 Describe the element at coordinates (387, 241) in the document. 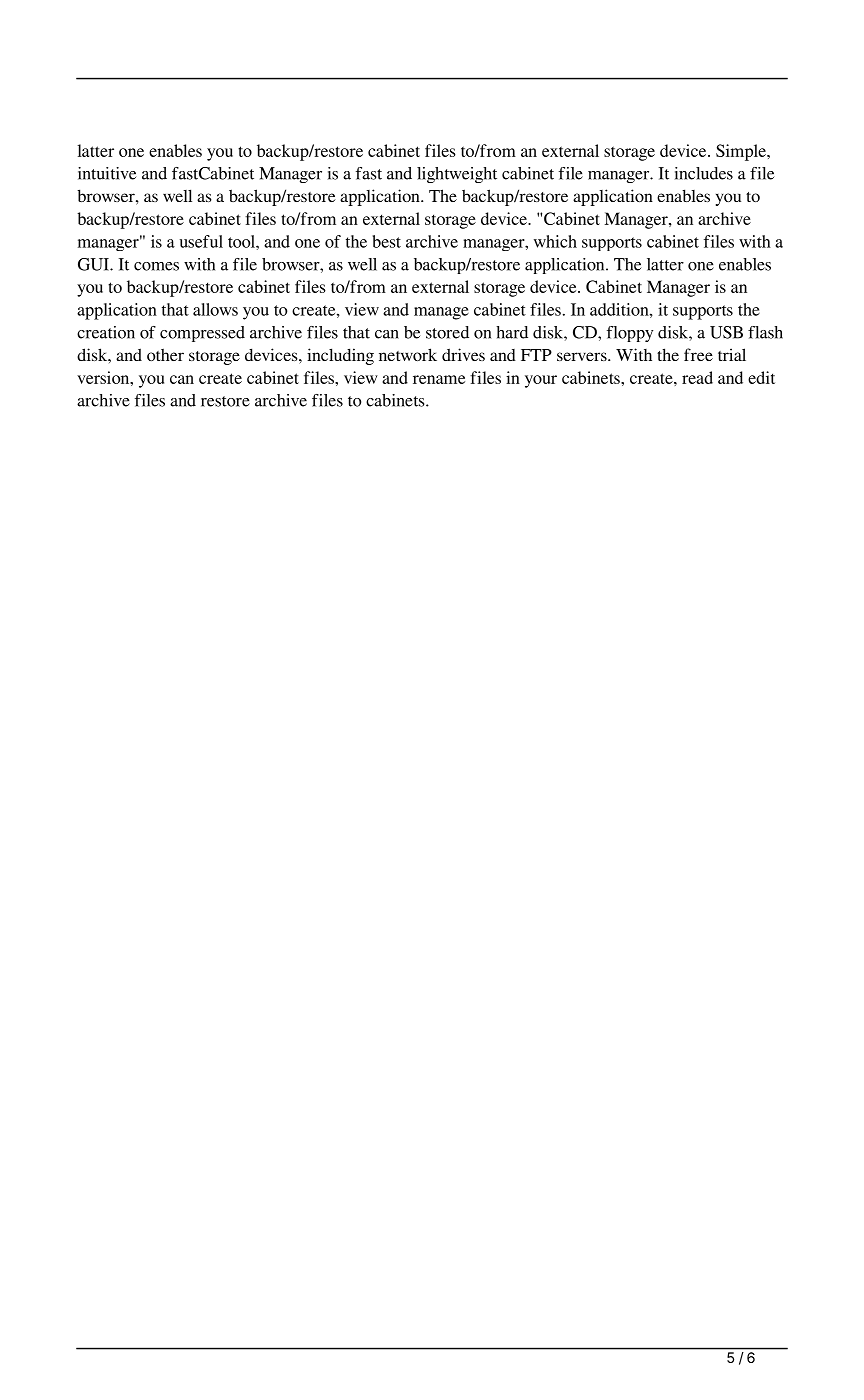

I see `best` at that location.
